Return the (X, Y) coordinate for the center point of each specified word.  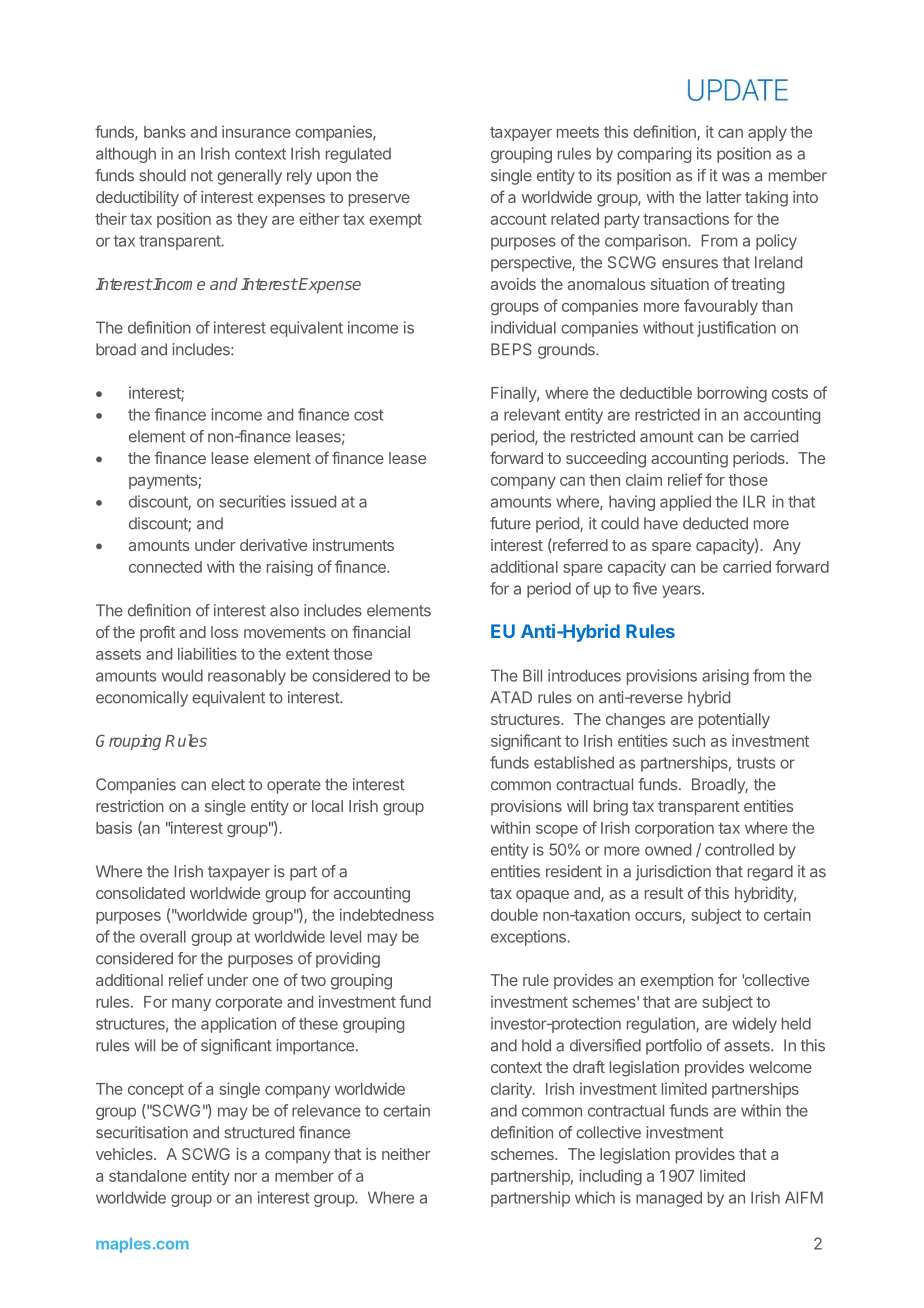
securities (252, 501)
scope (557, 831)
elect (228, 784)
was (736, 177)
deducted (715, 523)
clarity (512, 1090)
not (202, 176)
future (510, 523)
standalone (148, 1176)
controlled (739, 849)
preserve (379, 200)
